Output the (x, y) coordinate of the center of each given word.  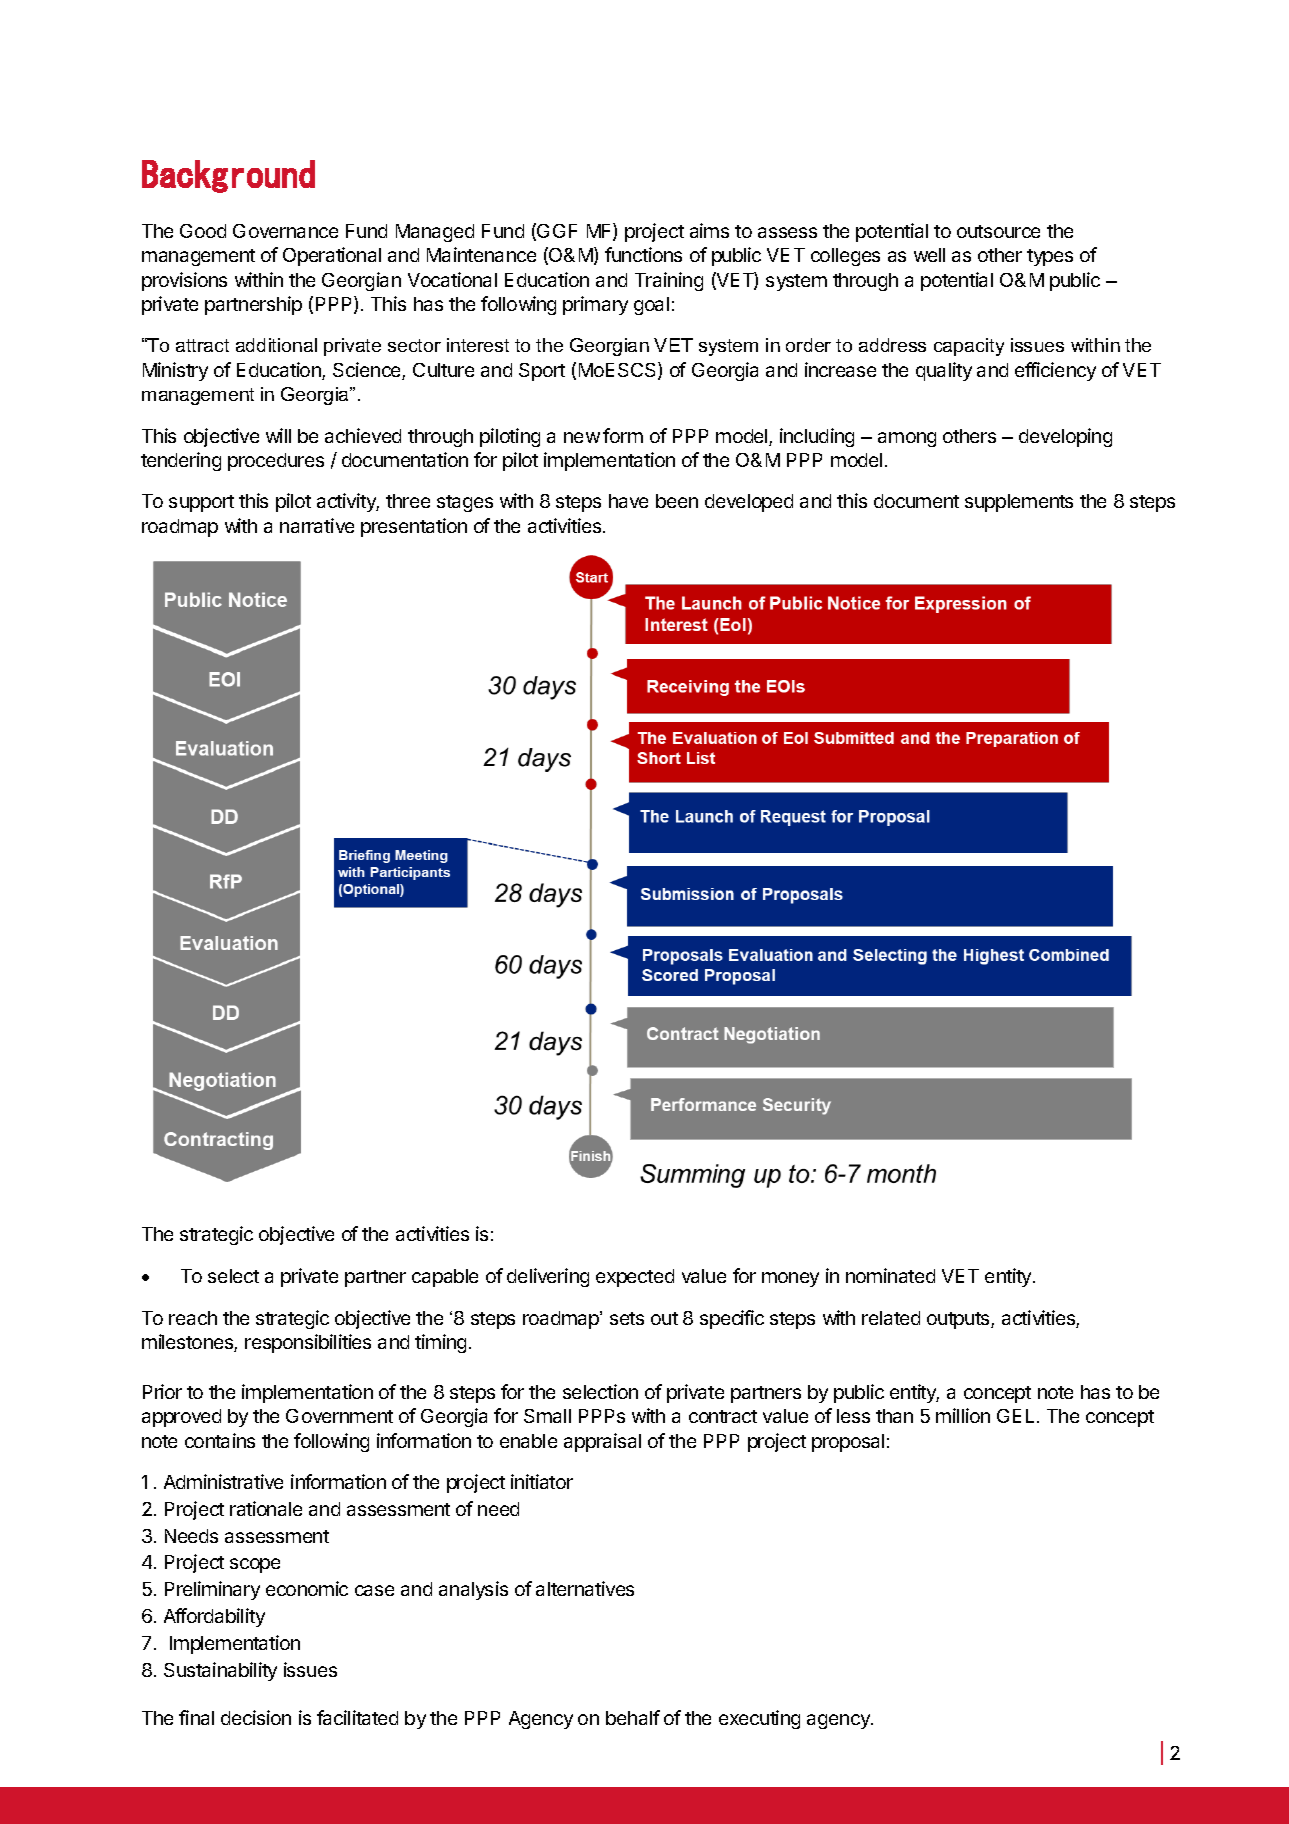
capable (445, 1278)
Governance (285, 231)
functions (643, 254)
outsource (998, 231)
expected (635, 1278)
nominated (890, 1275)
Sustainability (220, 1671)
